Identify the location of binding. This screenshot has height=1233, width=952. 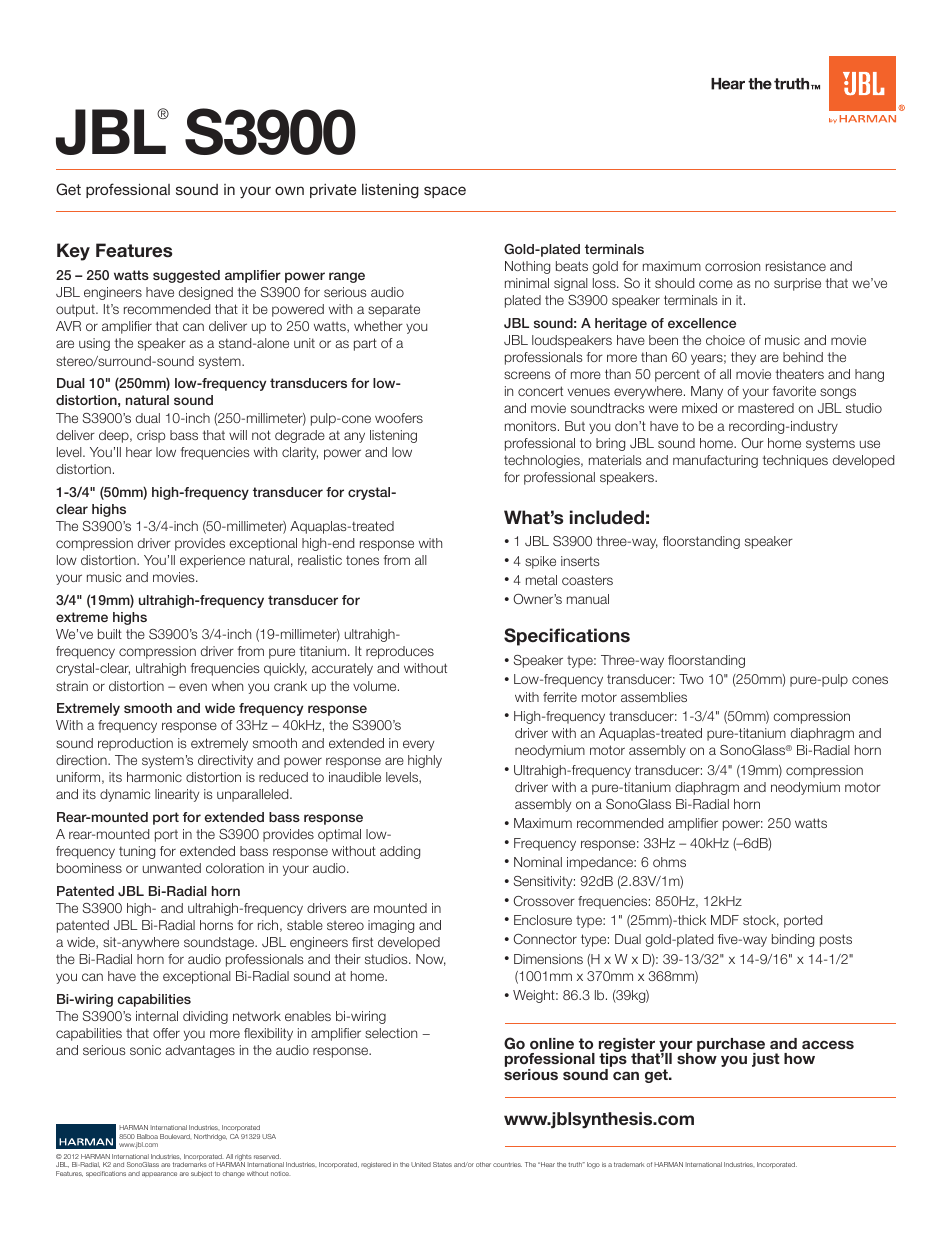
(793, 940).
